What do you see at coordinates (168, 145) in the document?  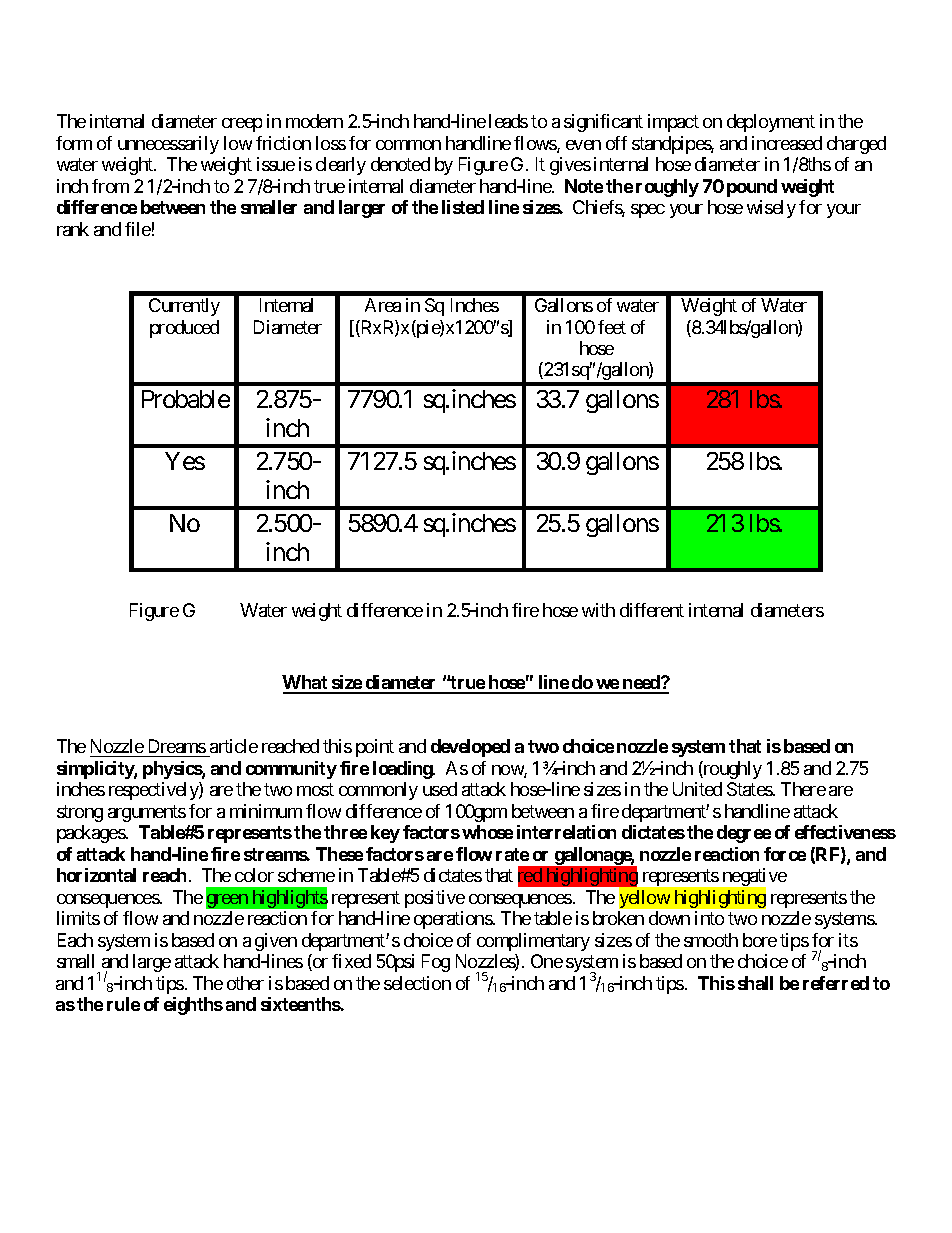 I see `unnecessarily` at bounding box center [168, 145].
